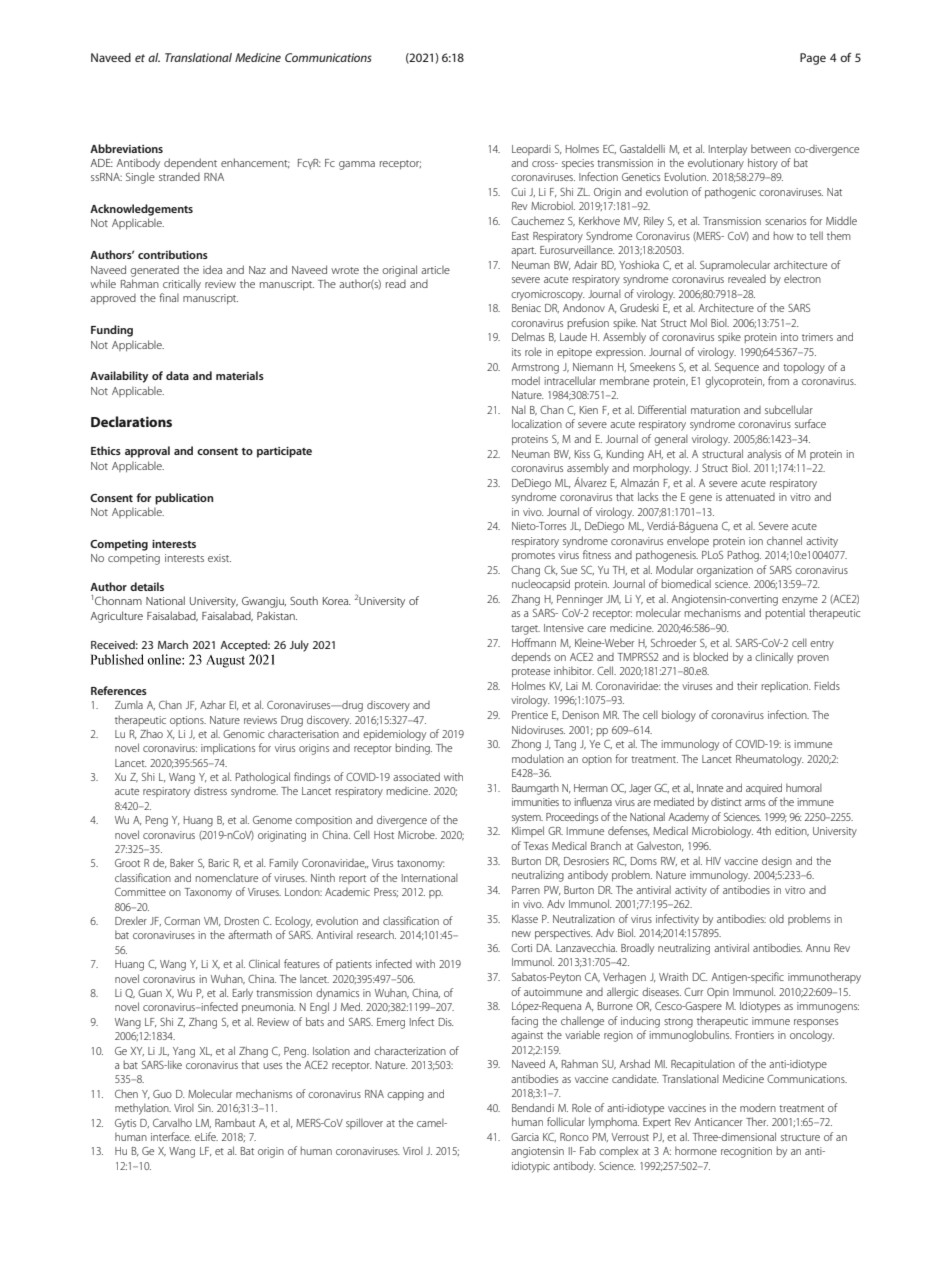 This document has height=1265, width=952. What do you see at coordinates (525, 1137) in the document?
I see `Garcia` at bounding box center [525, 1137].
